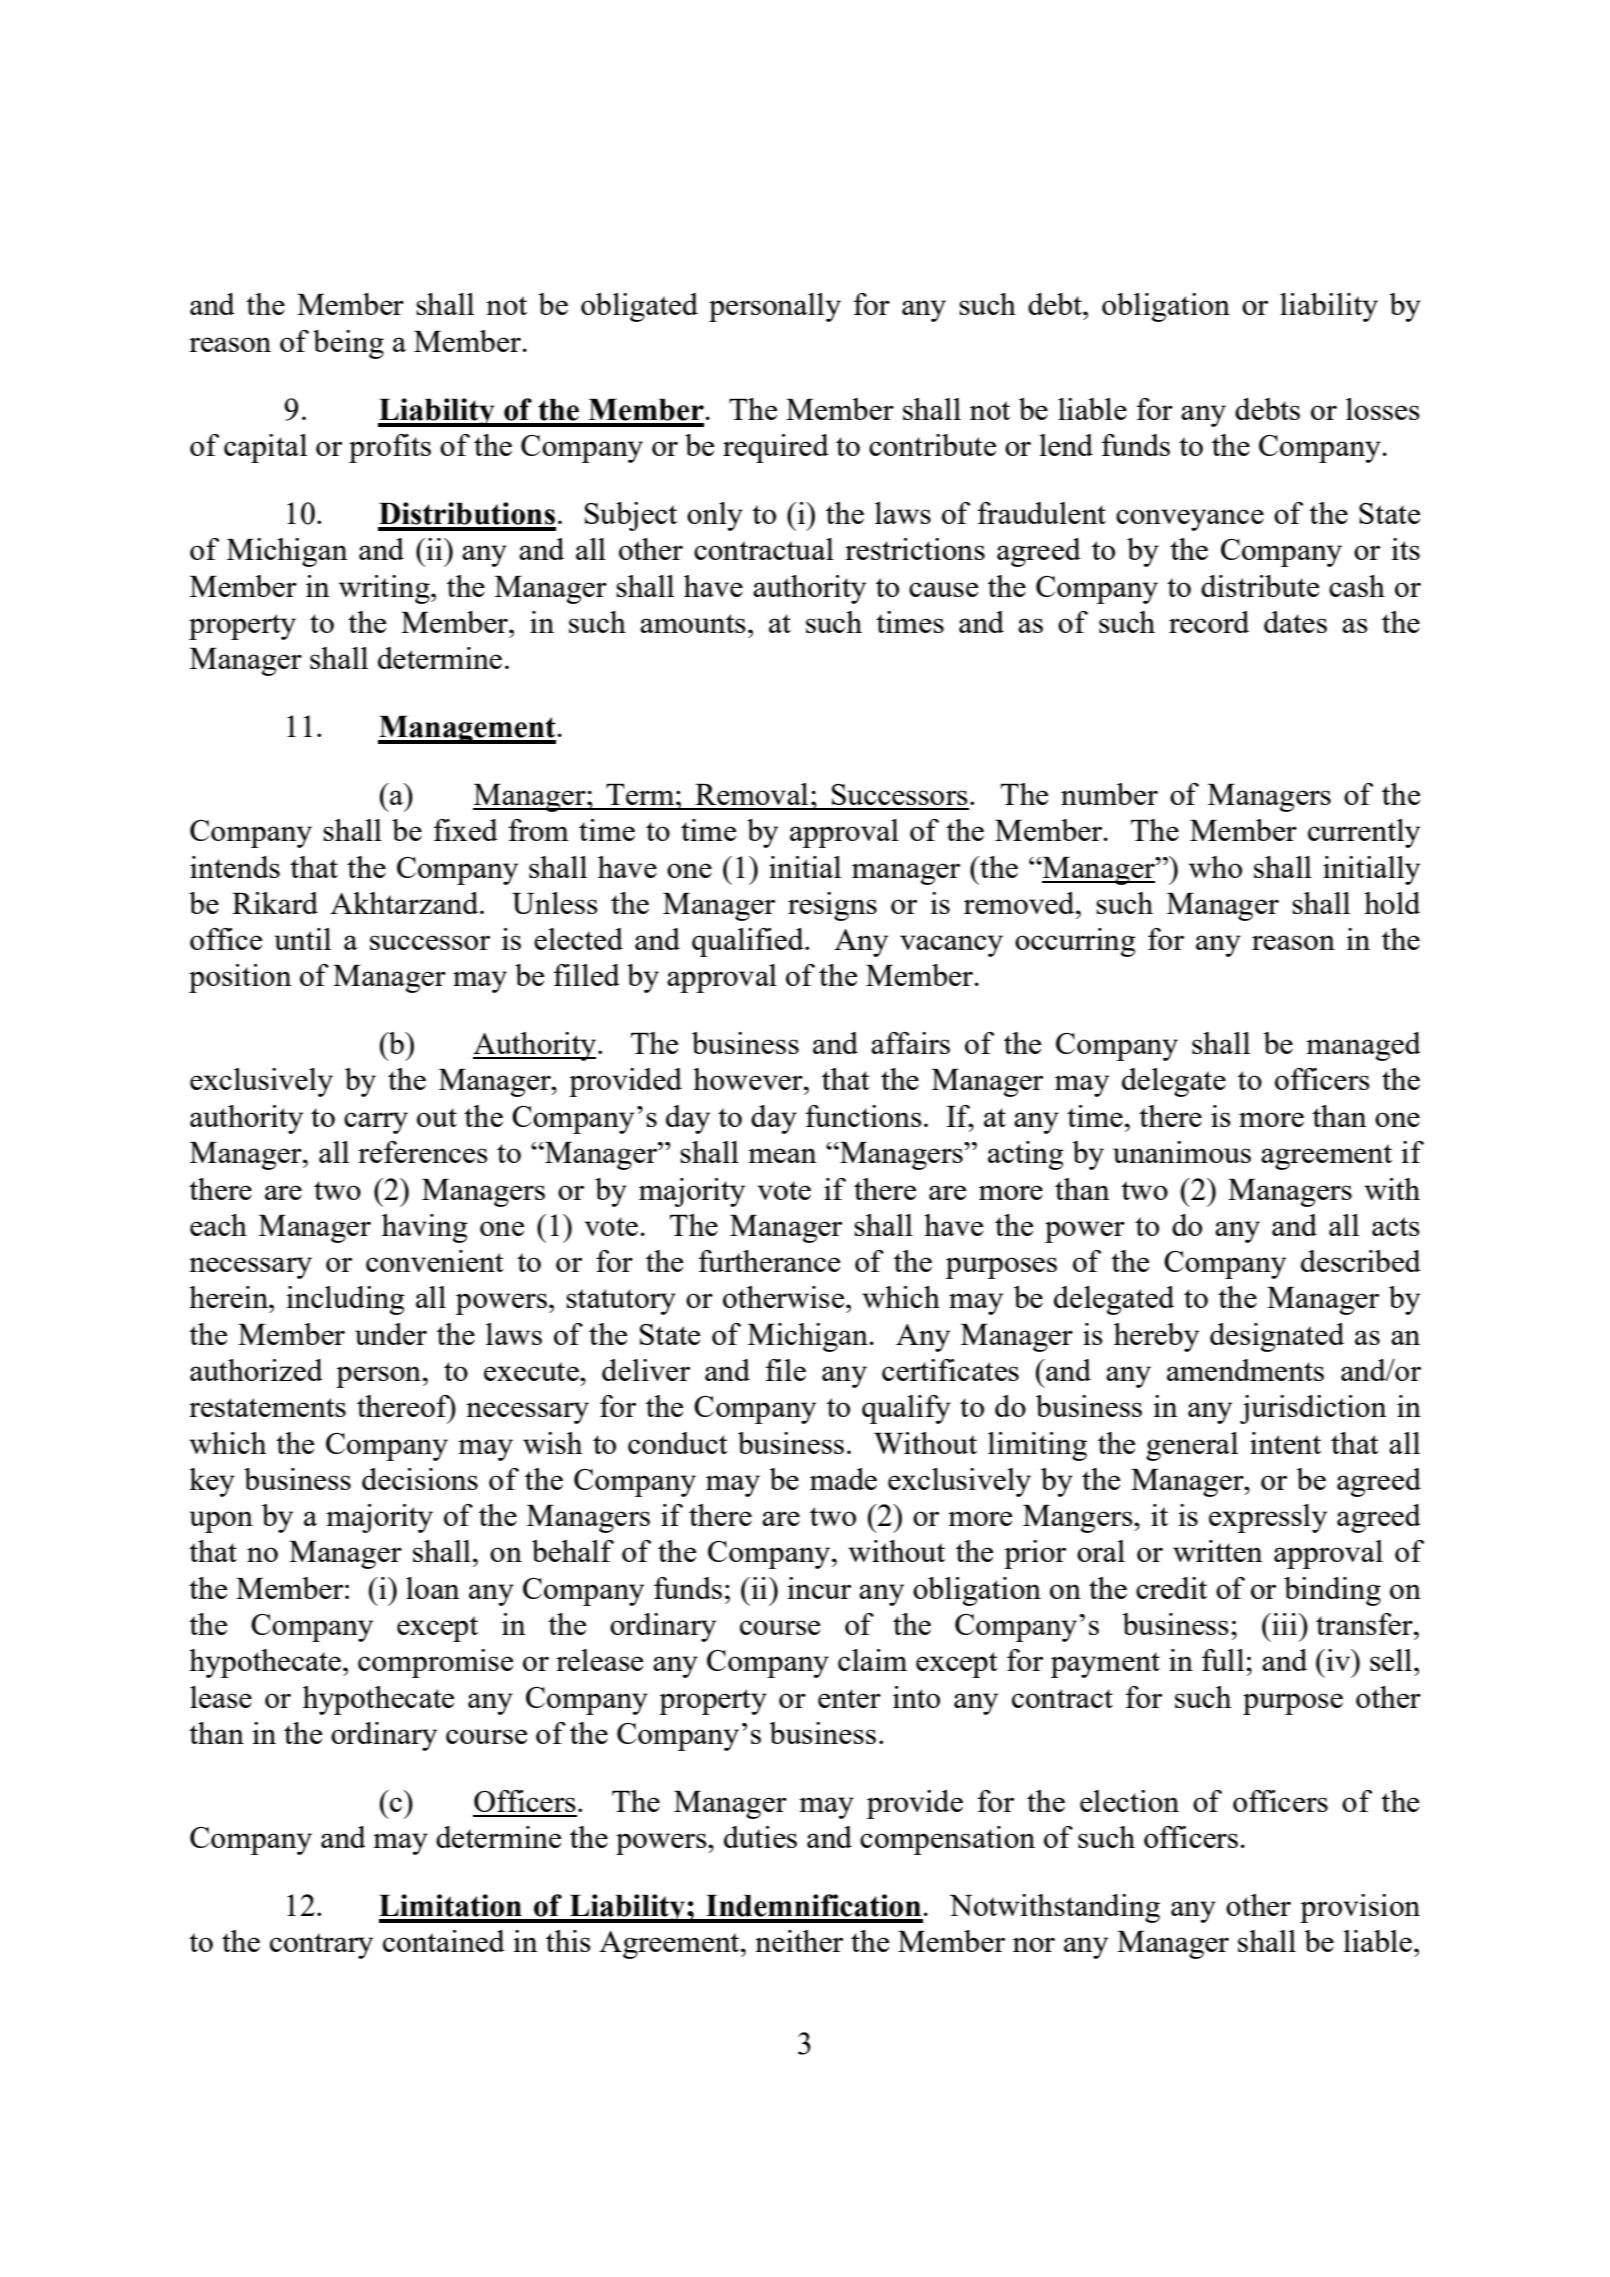 This screenshot has width=1610, height=2277. What do you see at coordinates (345, 1300) in the screenshot?
I see `including` at bounding box center [345, 1300].
